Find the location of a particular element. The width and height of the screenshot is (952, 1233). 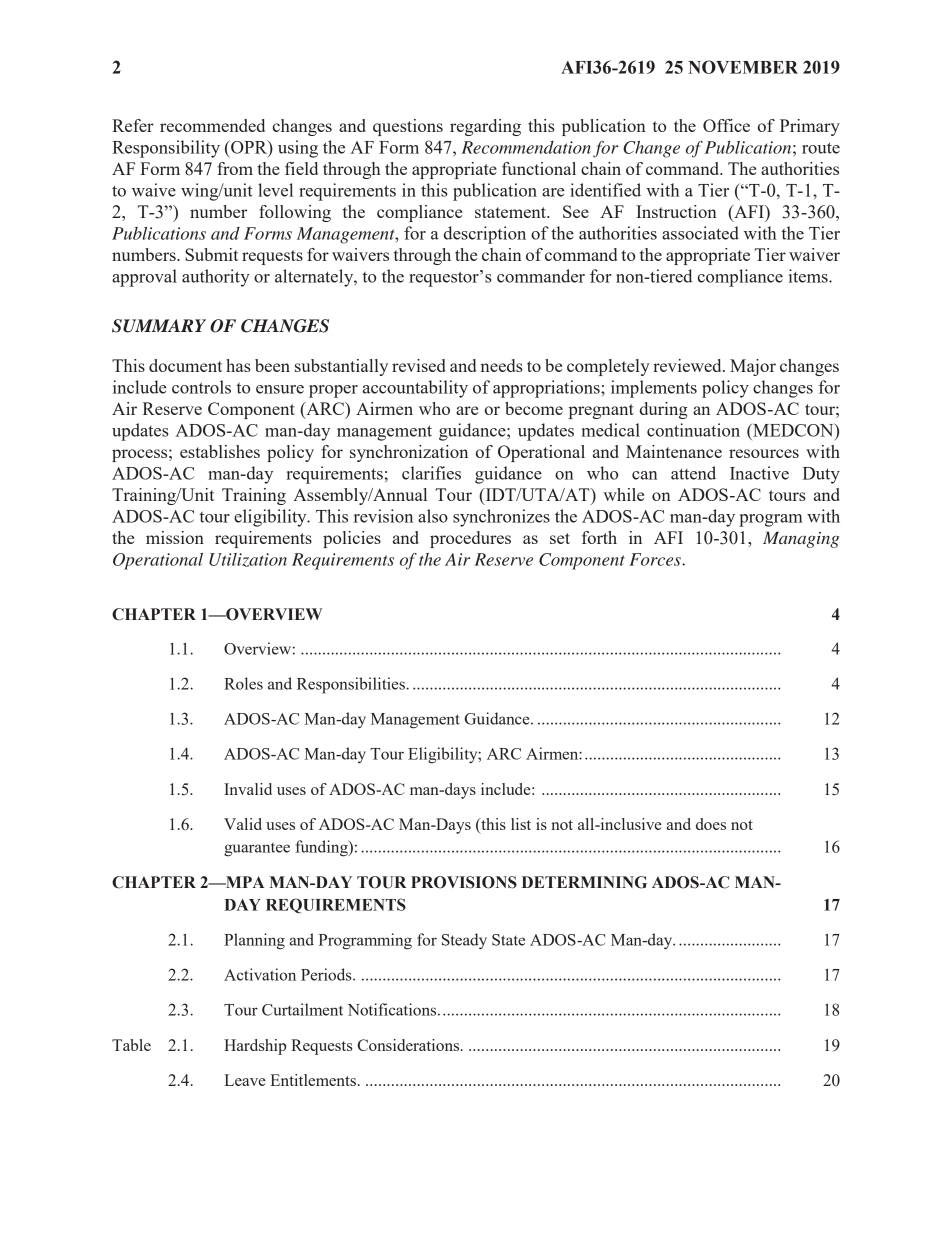

DETERMINING is located at coordinates (584, 882).
